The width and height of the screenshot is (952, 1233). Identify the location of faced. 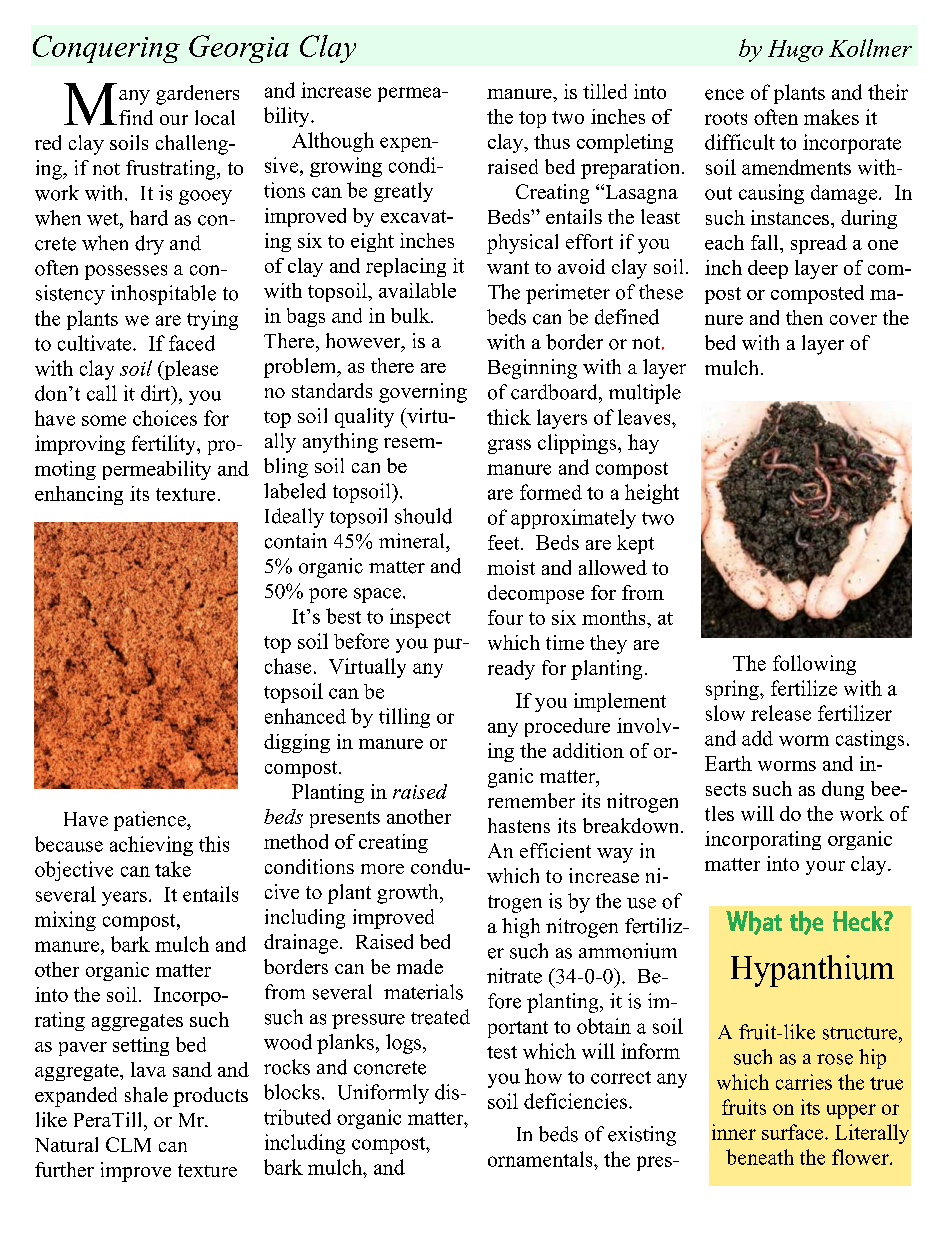
(192, 343).
